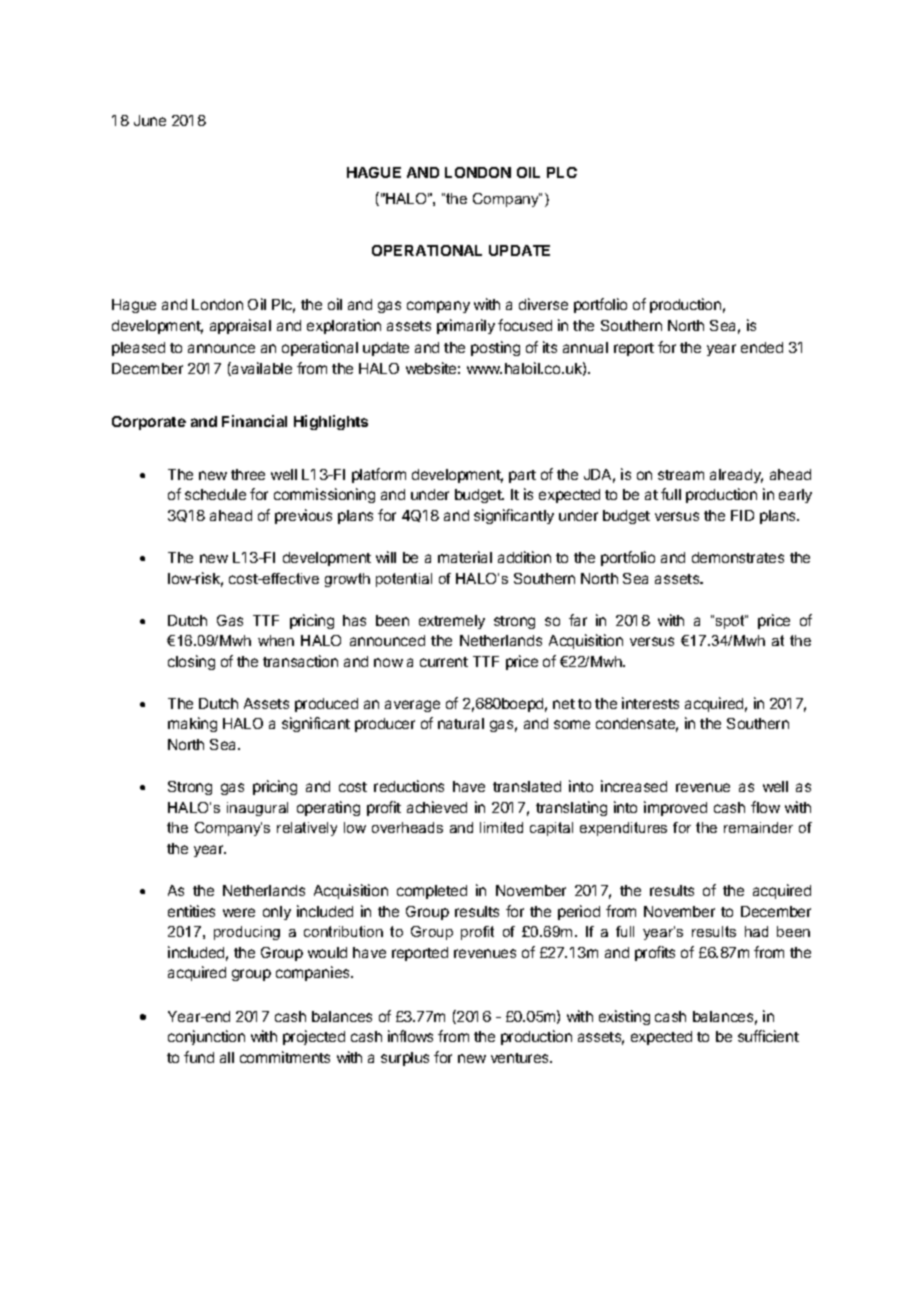 This image has height=1308, width=924. Describe the element at coordinates (444, 662) in the image. I see `current` at that location.
